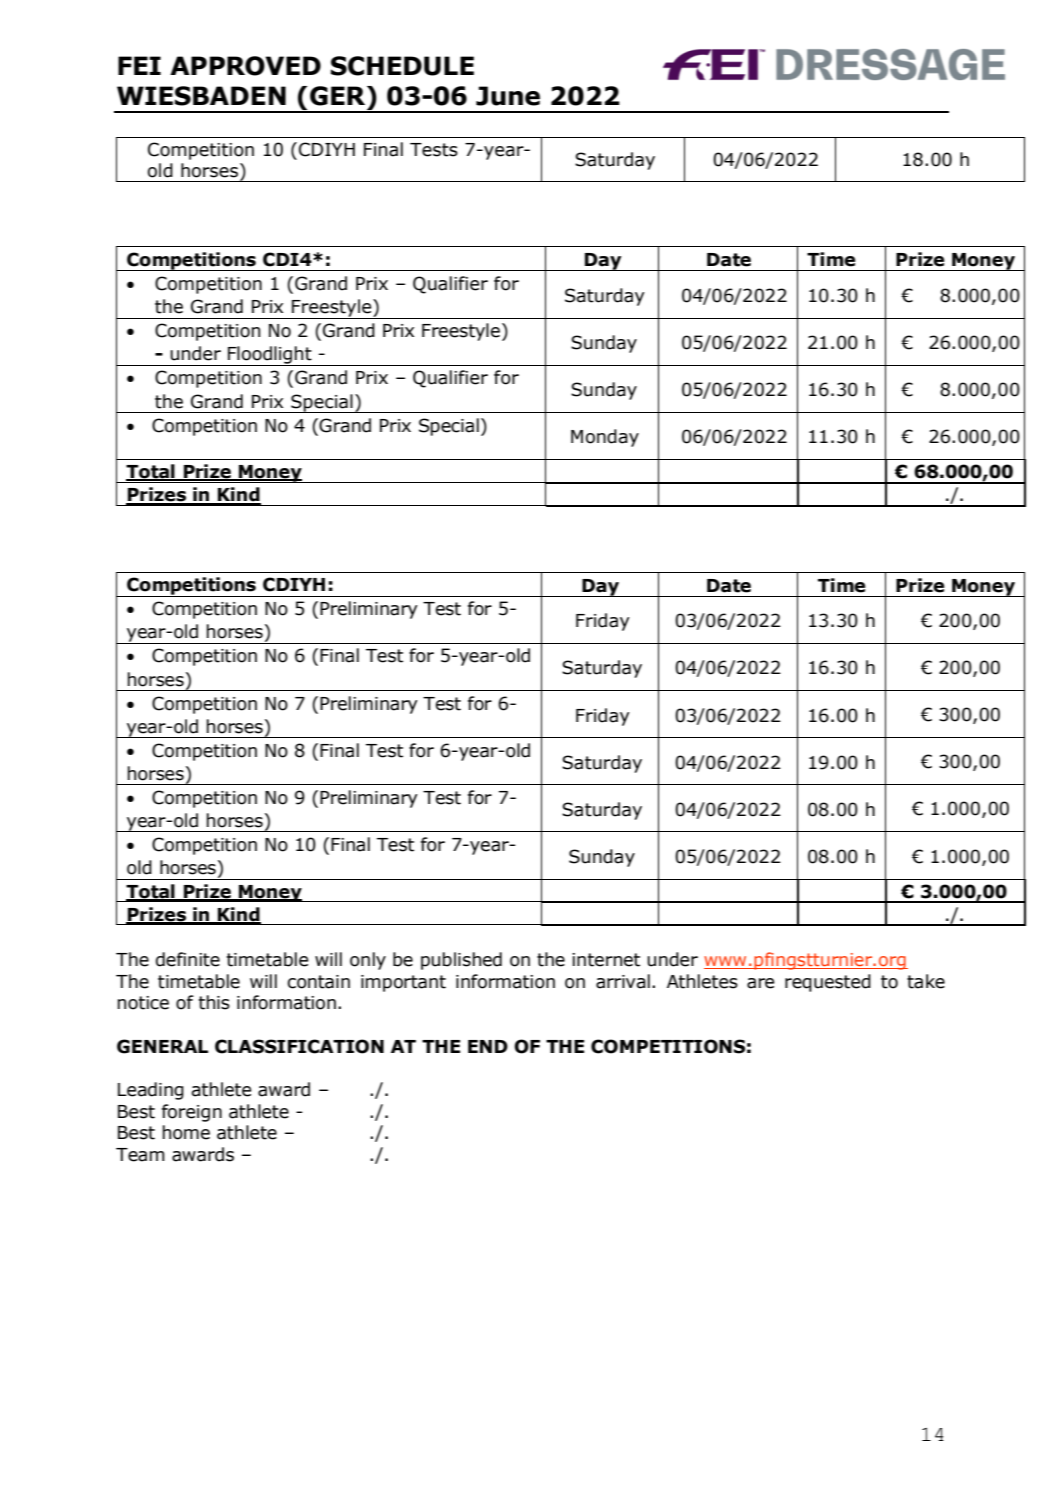 The width and height of the screenshot is (1059, 1498). What do you see at coordinates (508, 96) in the screenshot?
I see `June` at bounding box center [508, 96].
